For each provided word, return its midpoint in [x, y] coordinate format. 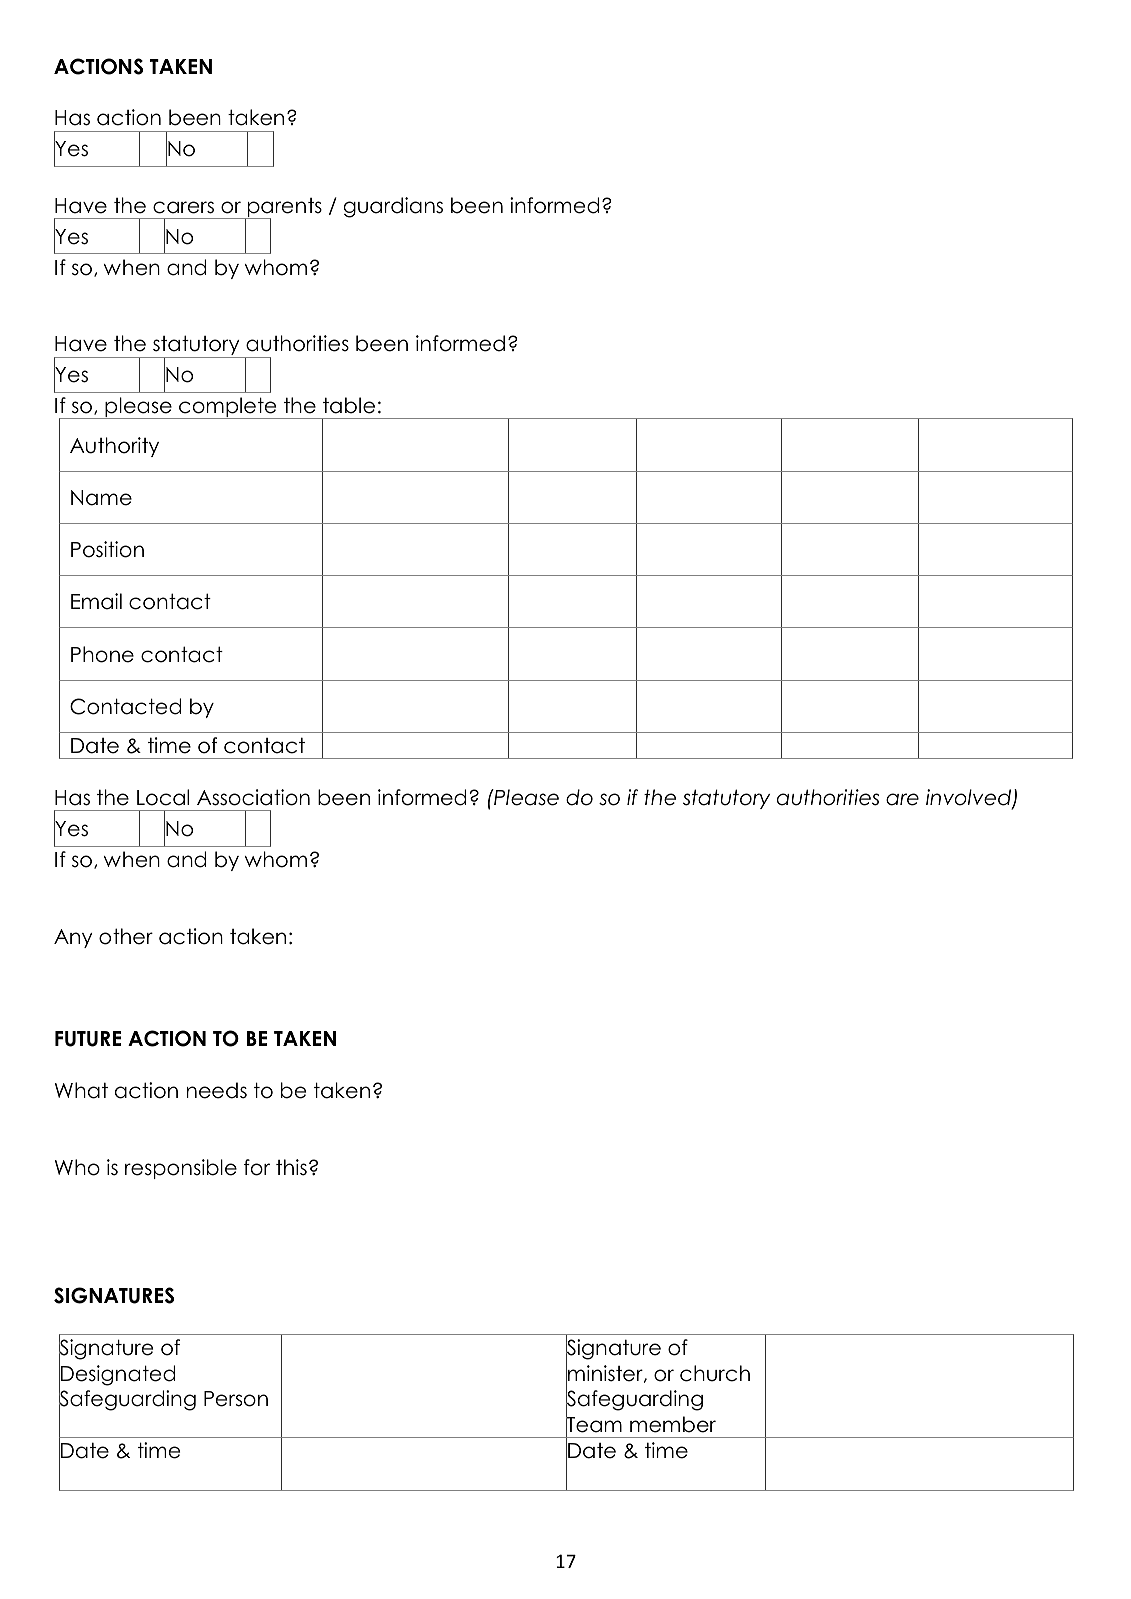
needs [217, 1090]
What [81, 1090]
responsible [181, 1169]
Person [236, 1399]
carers [183, 207]
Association [253, 797]
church [715, 1373]
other [126, 936]
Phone [102, 654]
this [291, 1167]
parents [284, 209]
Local [163, 797]
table [349, 405]
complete [228, 408]
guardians [393, 207]
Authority [114, 447]
